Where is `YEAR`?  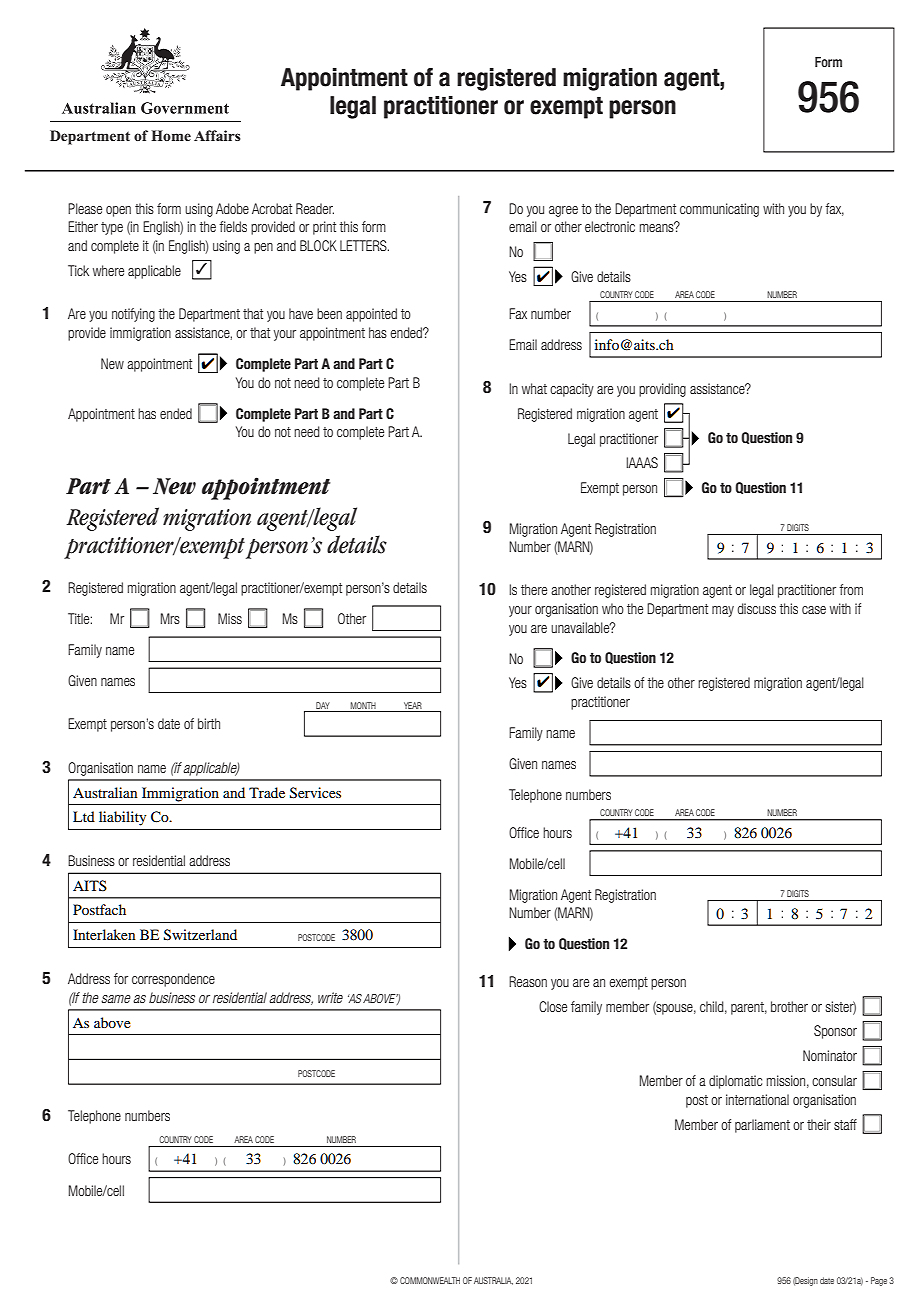
YEAR is located at coordinates (413, 705).
